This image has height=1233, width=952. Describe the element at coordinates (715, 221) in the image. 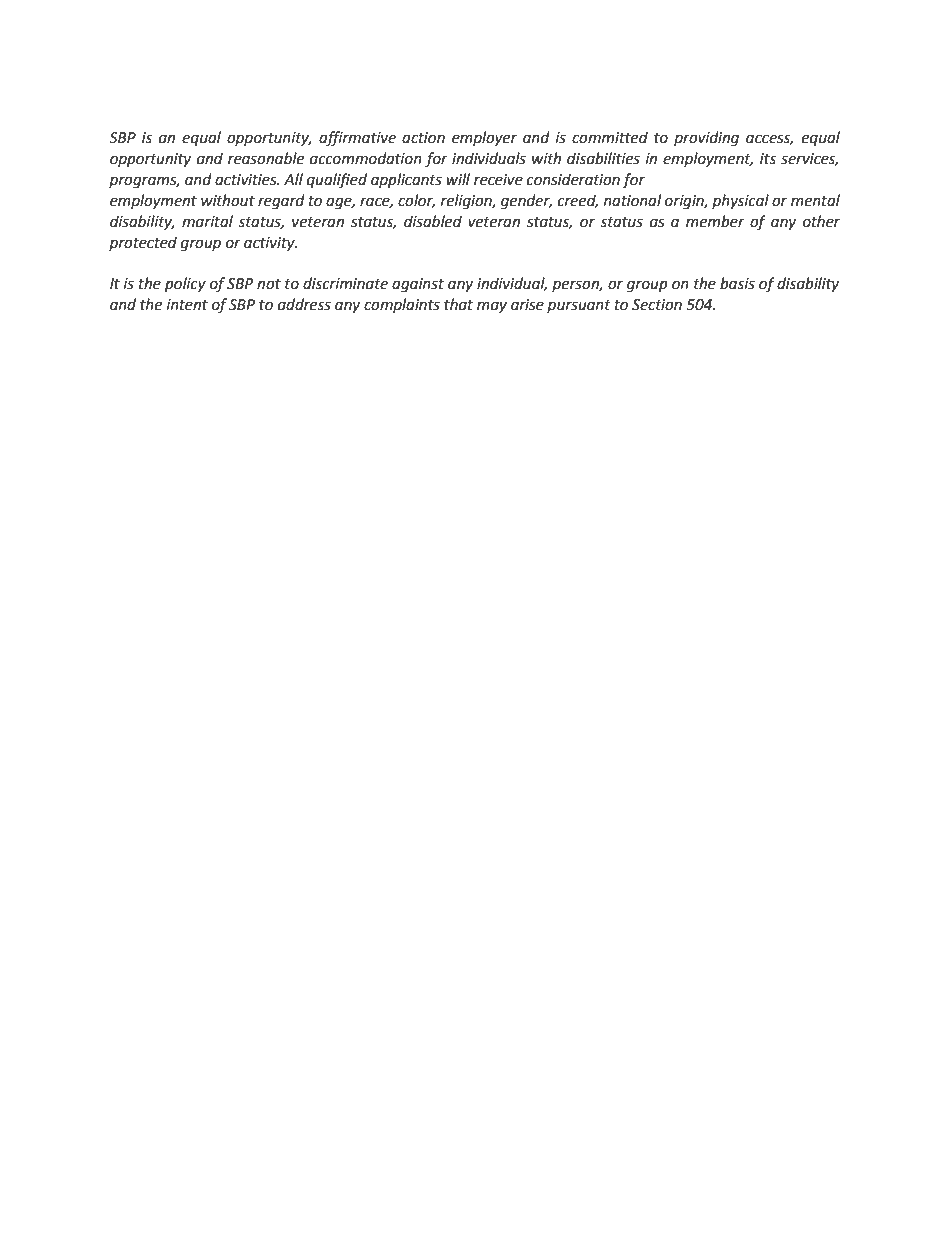

I see `member` at that location.
